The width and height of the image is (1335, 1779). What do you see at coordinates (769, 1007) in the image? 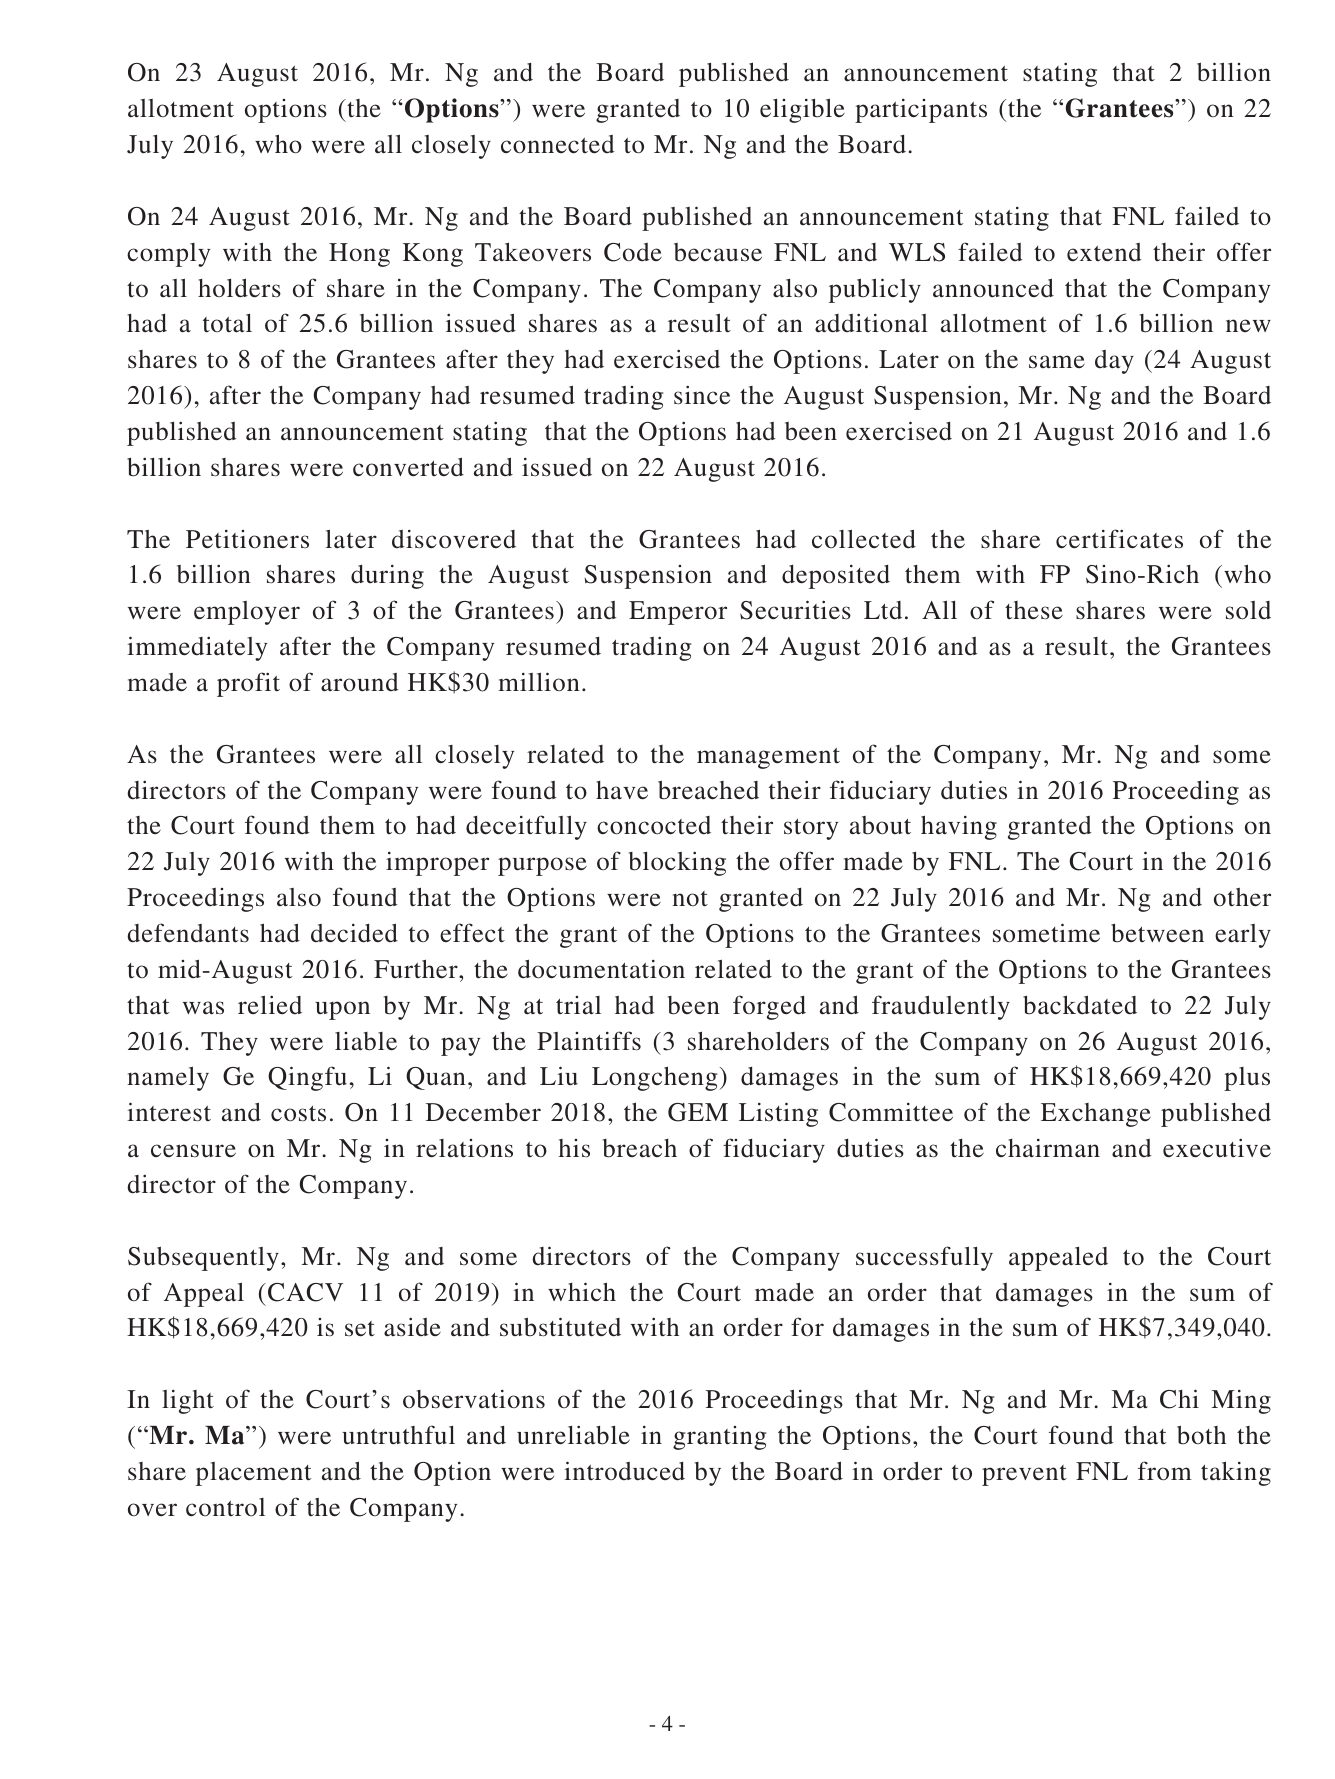
I see `forged` at bounding box center [769, 1007].
